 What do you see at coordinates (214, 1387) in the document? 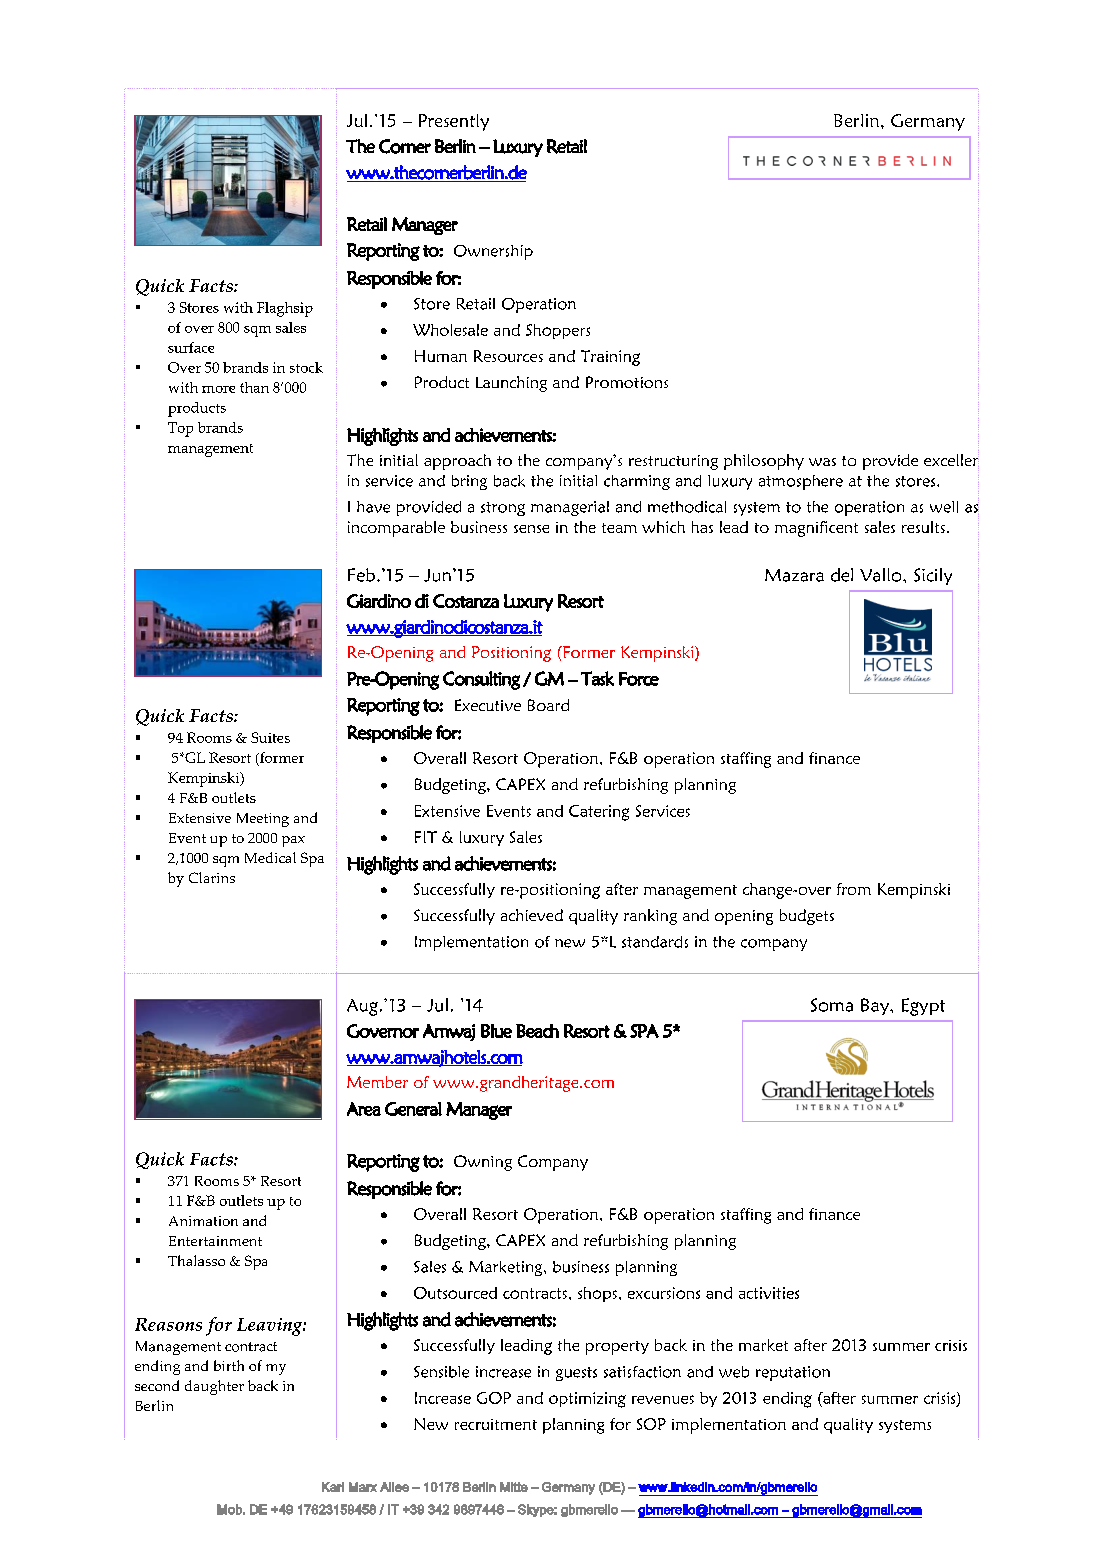
I see `daughter` at bounding box center [214, 1387].
